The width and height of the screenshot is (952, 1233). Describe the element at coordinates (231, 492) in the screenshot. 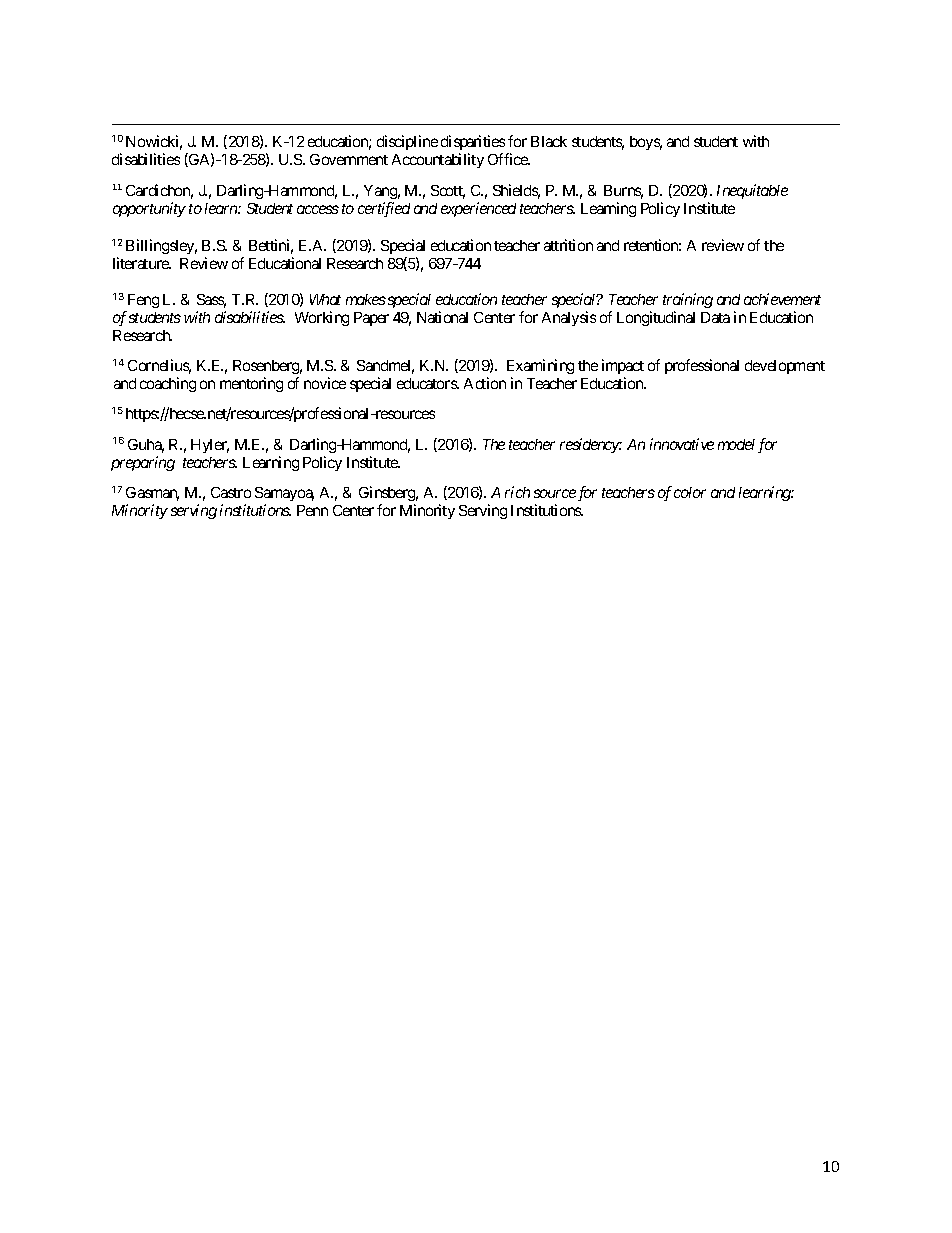

I see `Castro` at that location.
